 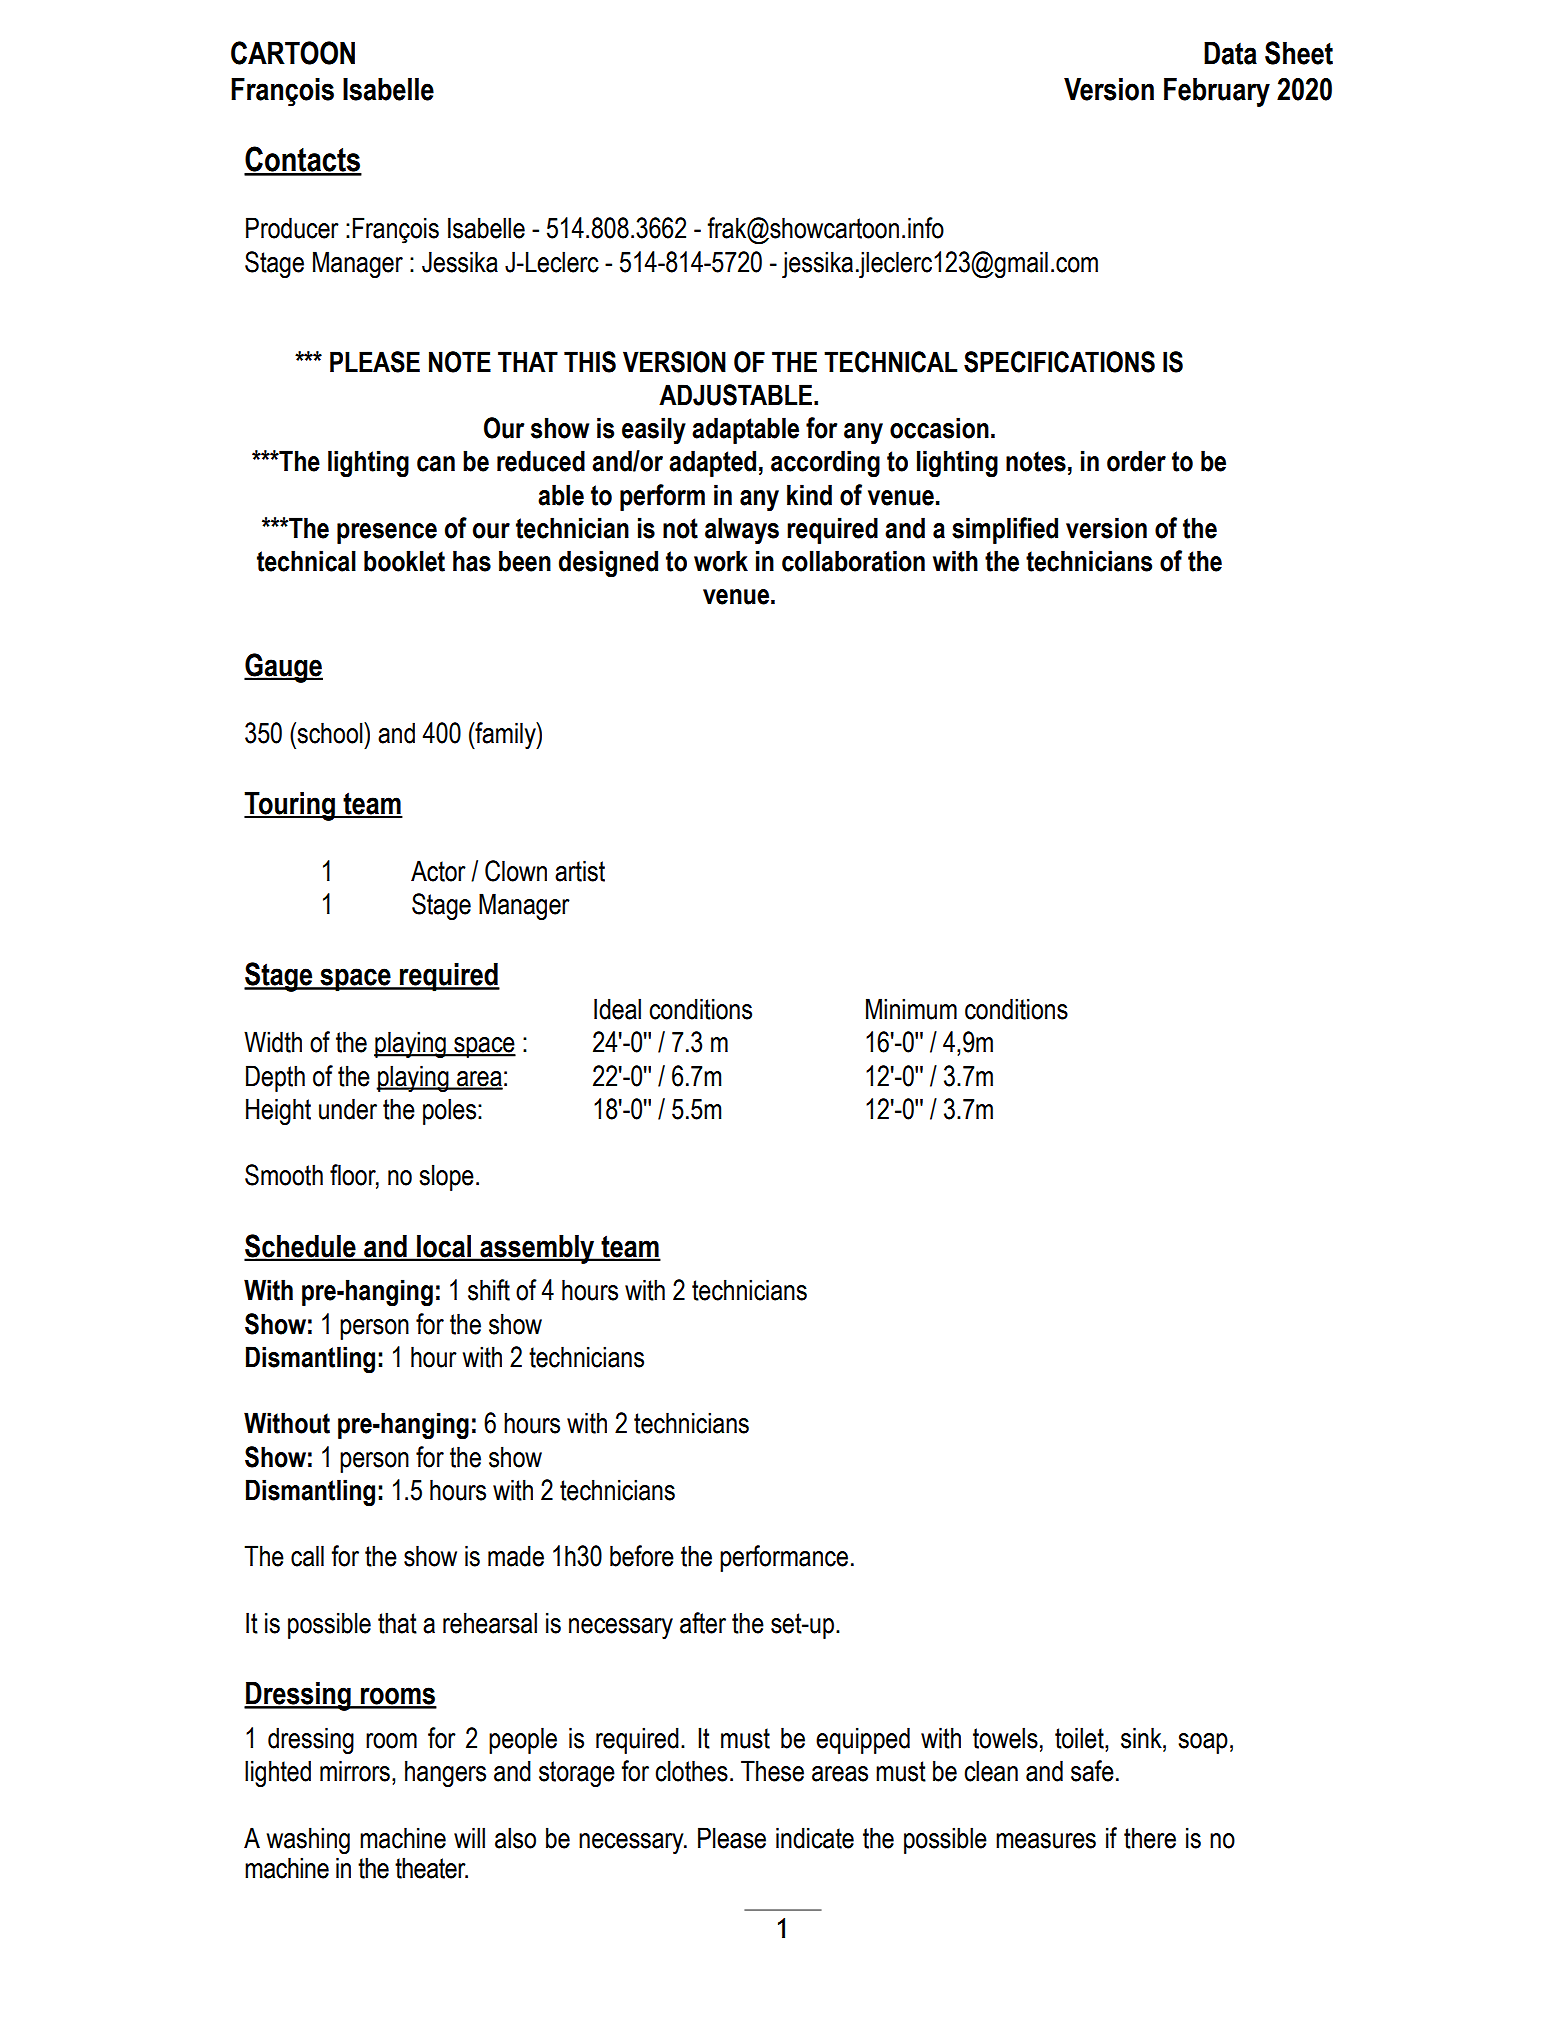 What do you see at coordinates (590, 362) in the screenshot?
I see `THIS` at bounding box center [590, 362].
